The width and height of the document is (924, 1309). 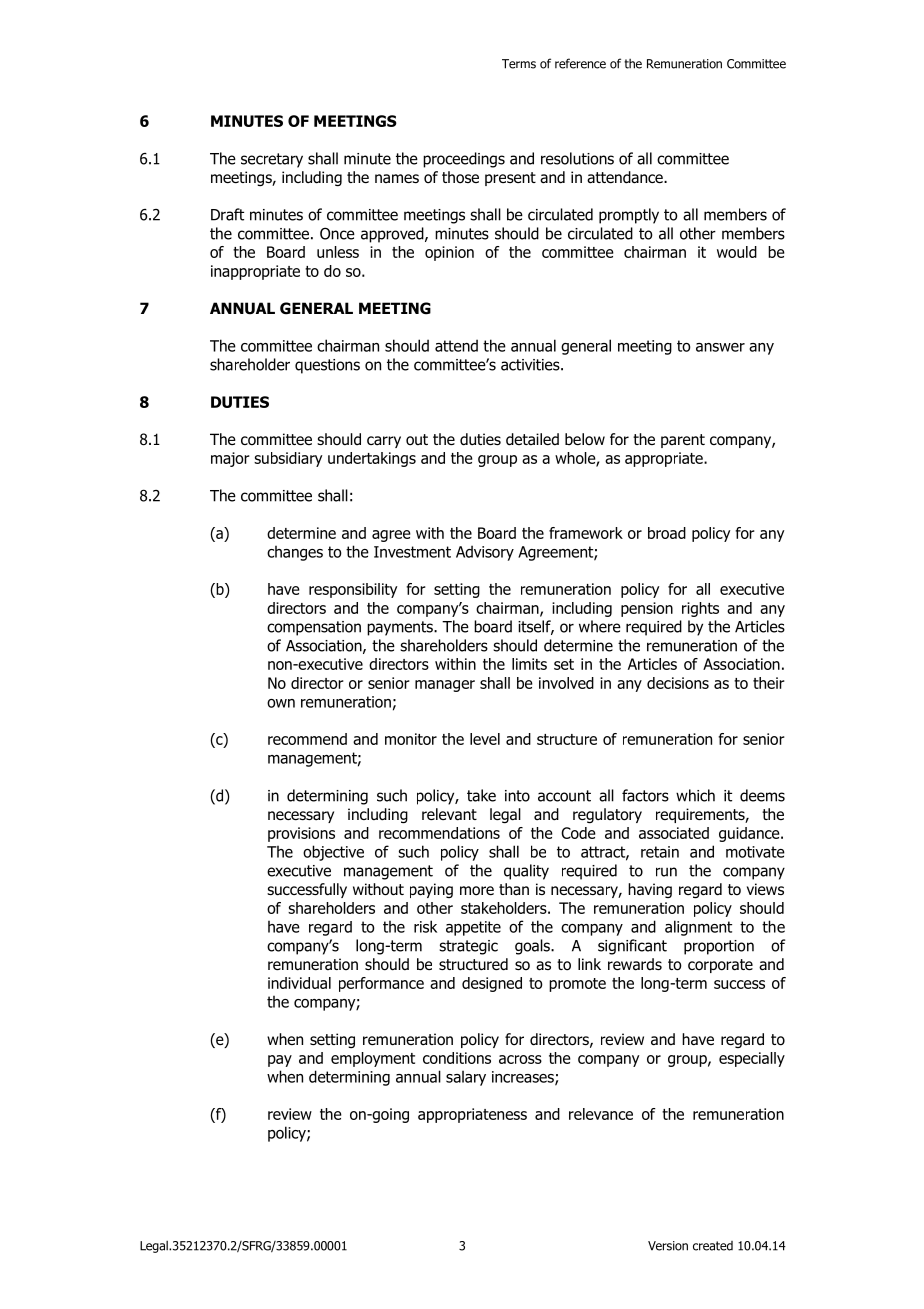 What do you see at coordinates (529, 664) in the document?
I see `limits` at bounding box center [529, 664].
